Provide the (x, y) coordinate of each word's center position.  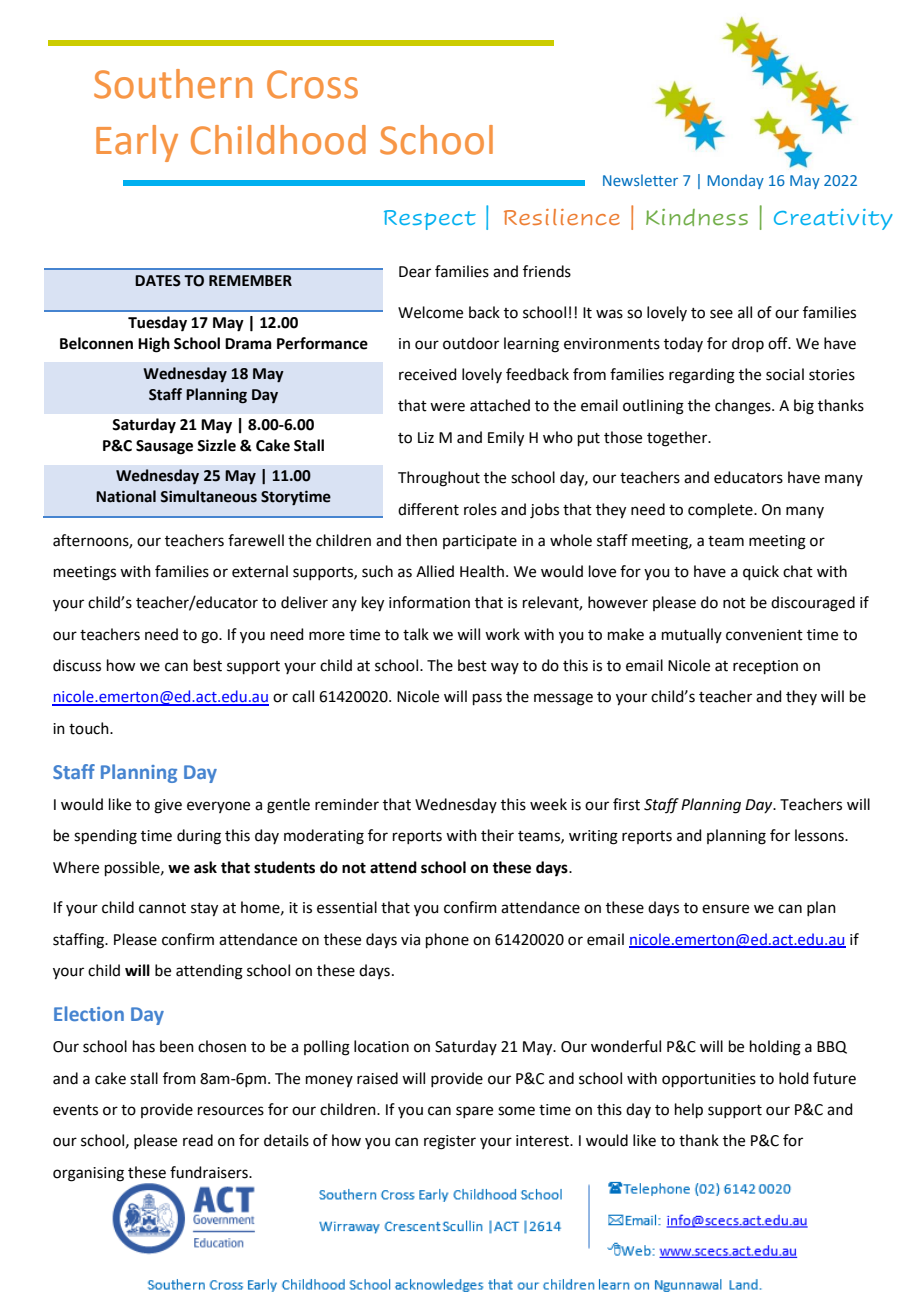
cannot (162, 908)
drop (748, 344)
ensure (725, 909)
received (428, 374)
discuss (77, 665)
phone (447, 940)
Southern (173, 84)
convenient (764, 635)
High (154, 345)
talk (416, 634)
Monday (736, 181)
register (450, 1142)
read (198, 1140)
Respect (430, 220)
